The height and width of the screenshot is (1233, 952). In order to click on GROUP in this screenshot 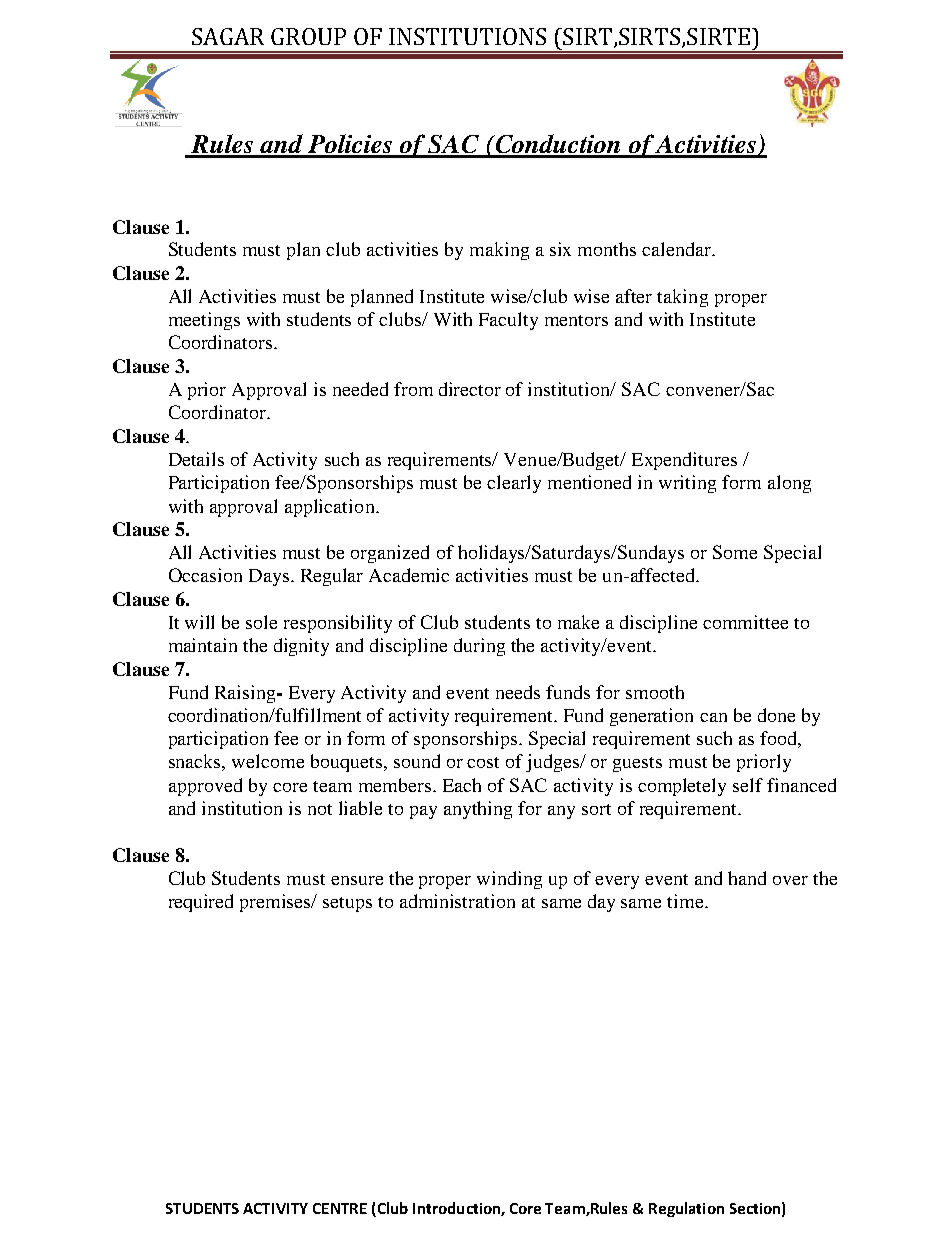, I will do `click(308, 36)`.
